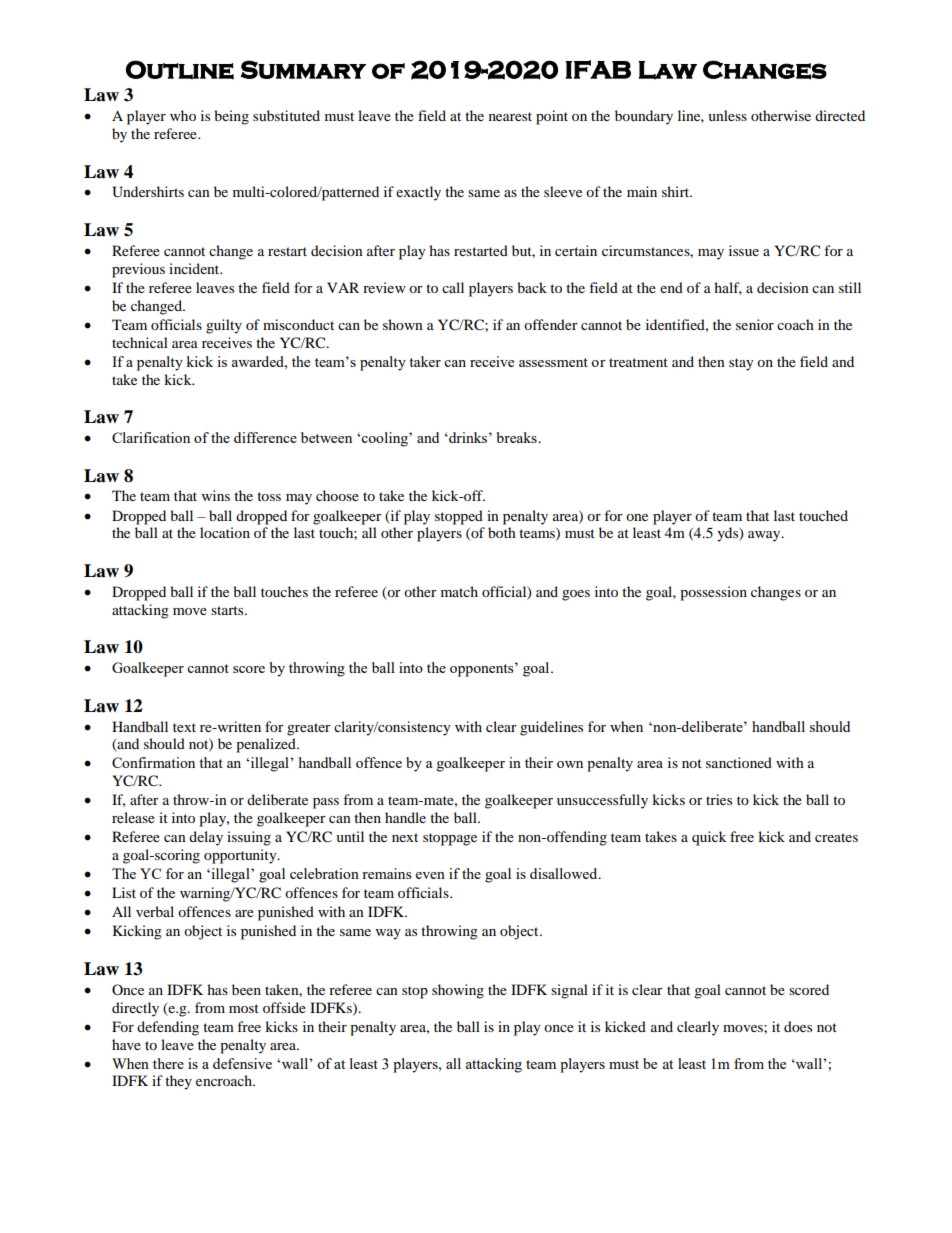 This page has height=1233, width=952. What do you see at coordinates (458, 991) in the page?
I see `showing` at bounding box center [458, 991].
